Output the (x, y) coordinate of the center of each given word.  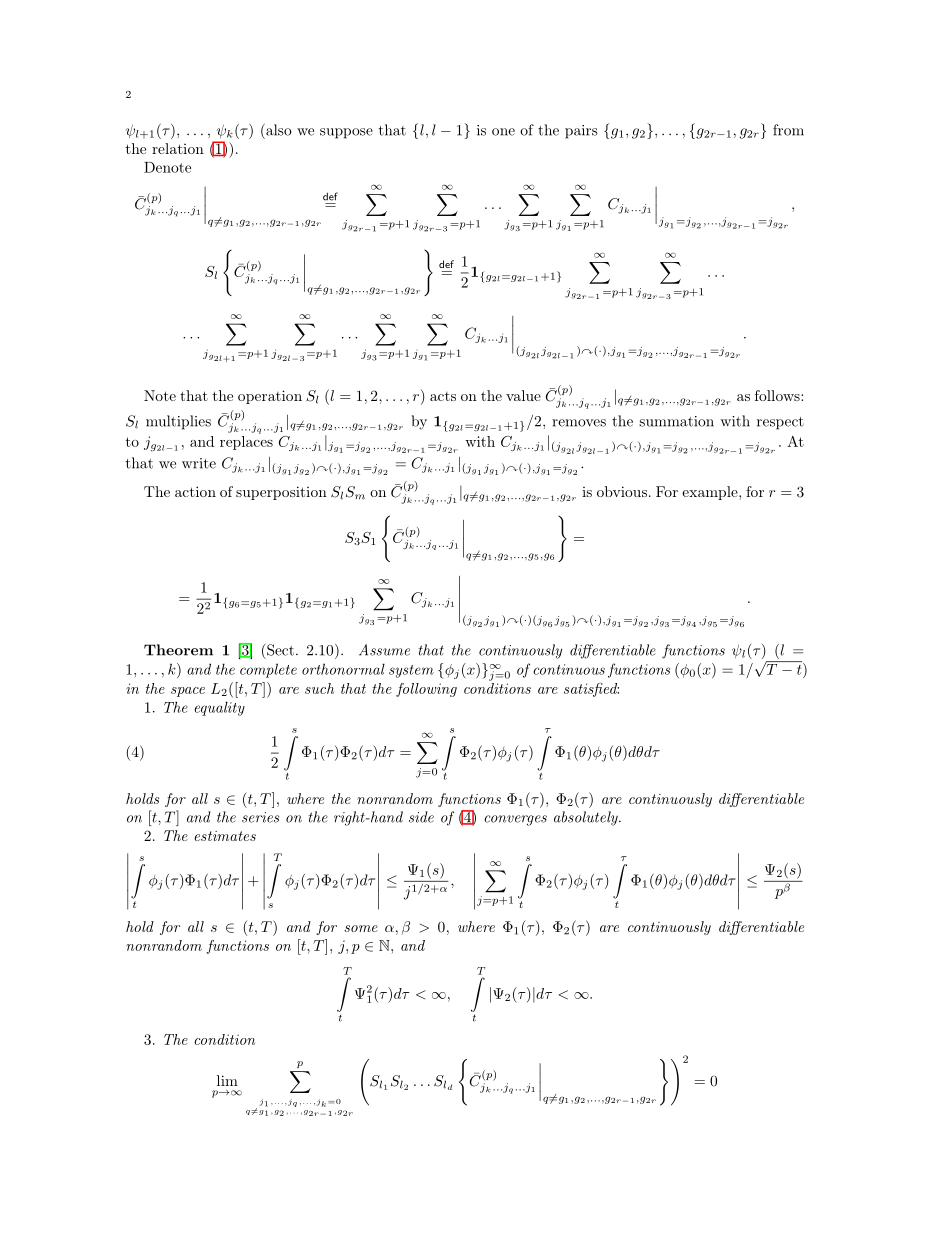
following (426, 690)
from (788, 130)
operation (270, 397)
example (711, 493)
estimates (225, 836)
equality (220, 708)
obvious (622, 491)
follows (778, 395)
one (503, 132)
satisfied (591, 690)
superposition (281, 493)
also (278, 130)
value (523, 395)
